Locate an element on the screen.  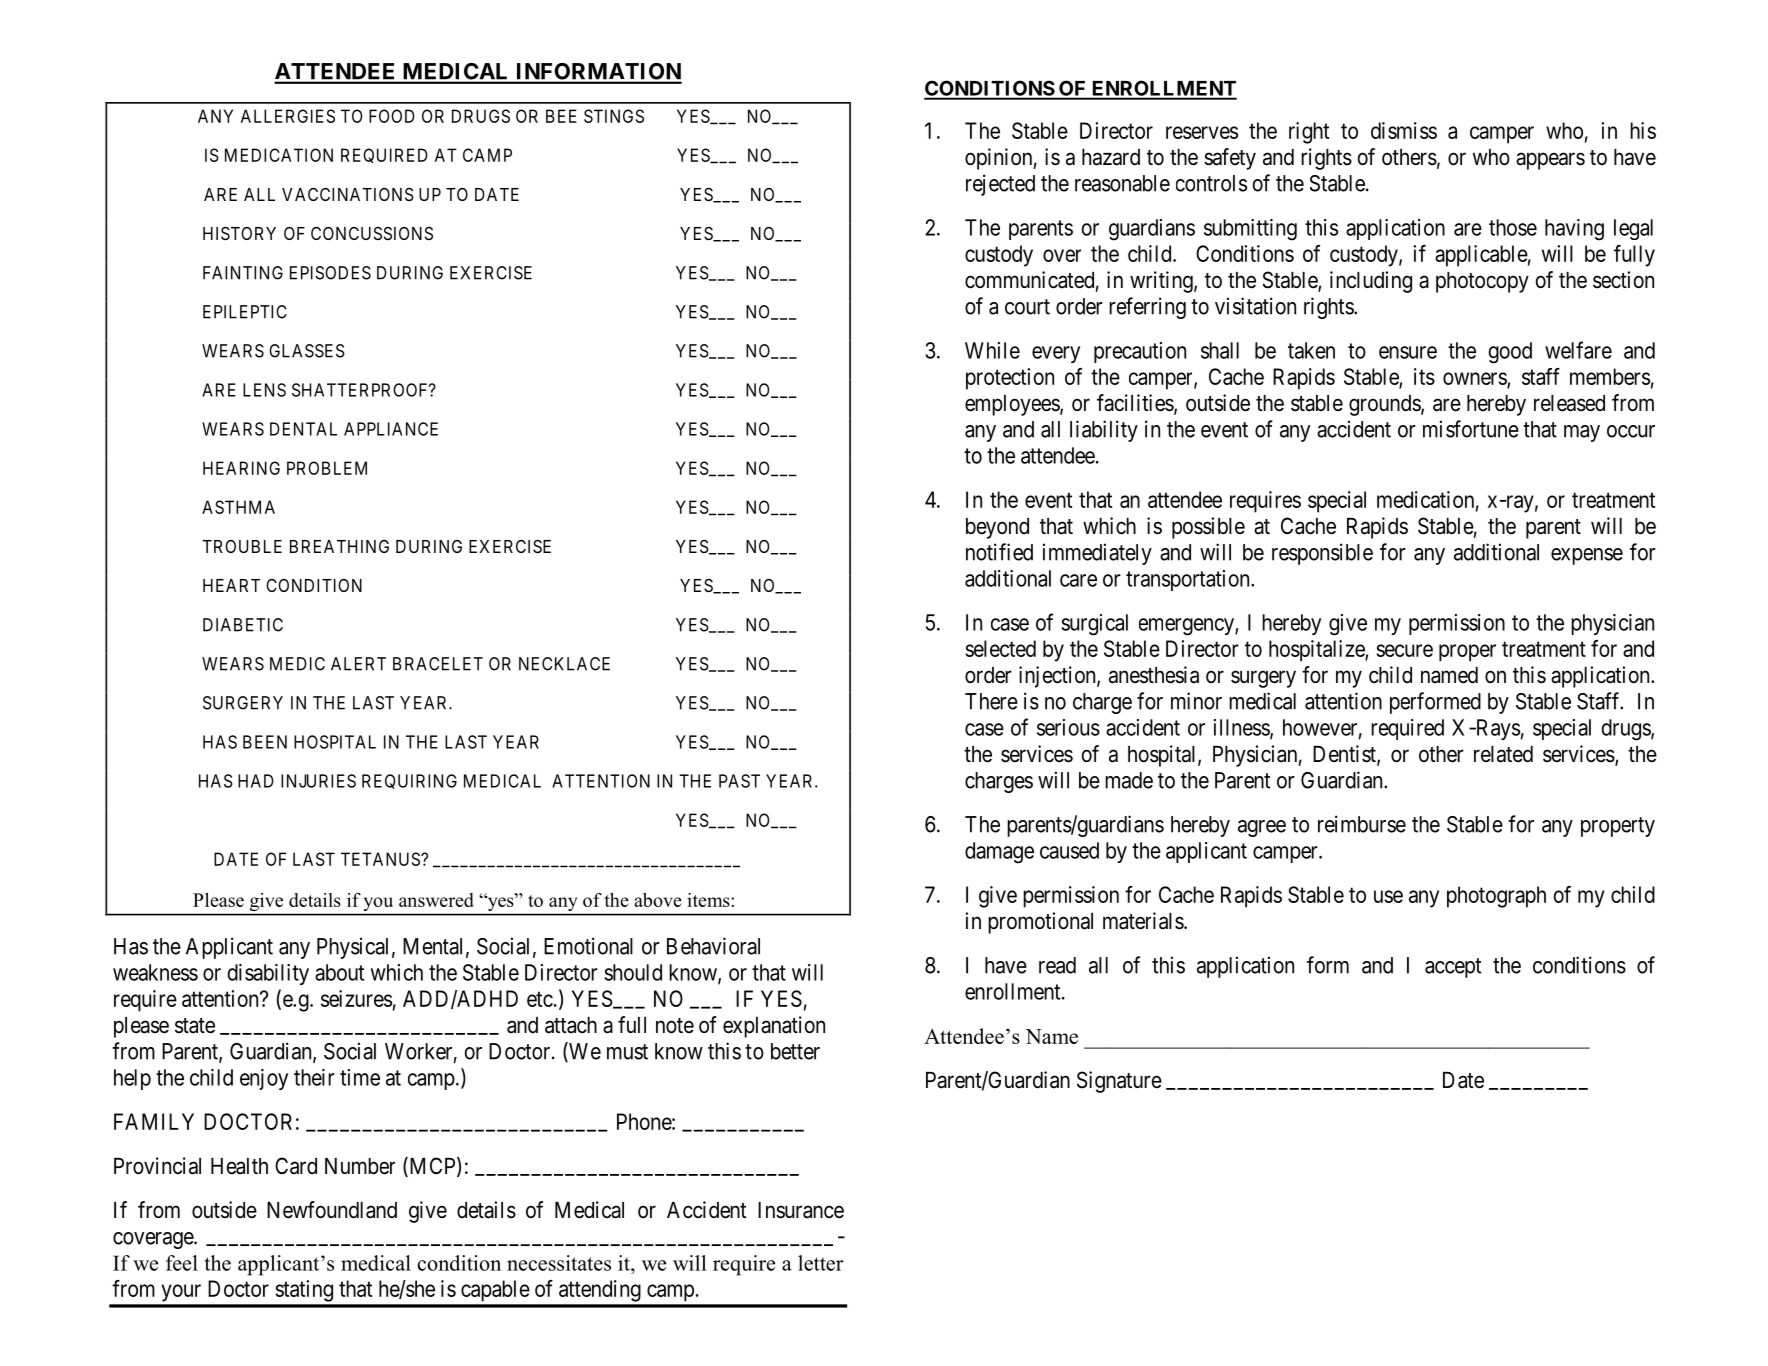
dismiss is located at coordinates (1404, 130).
